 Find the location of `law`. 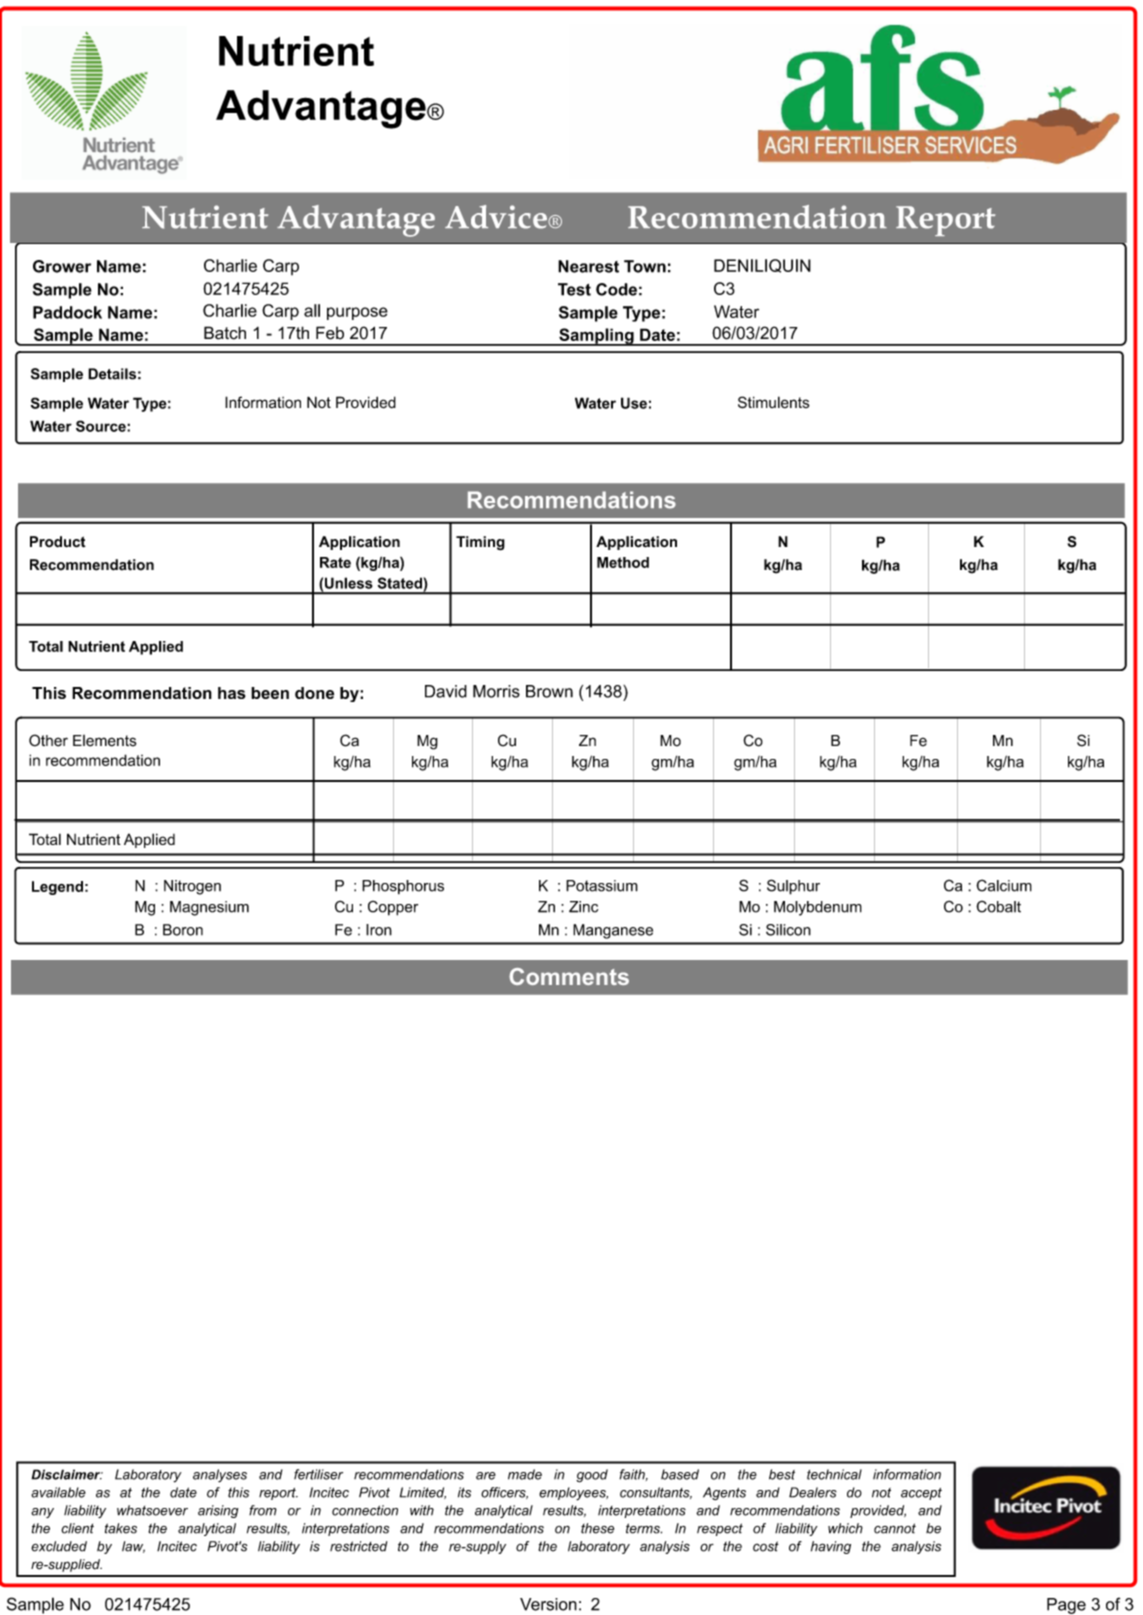

law is located at coordinates (133, 1547).
